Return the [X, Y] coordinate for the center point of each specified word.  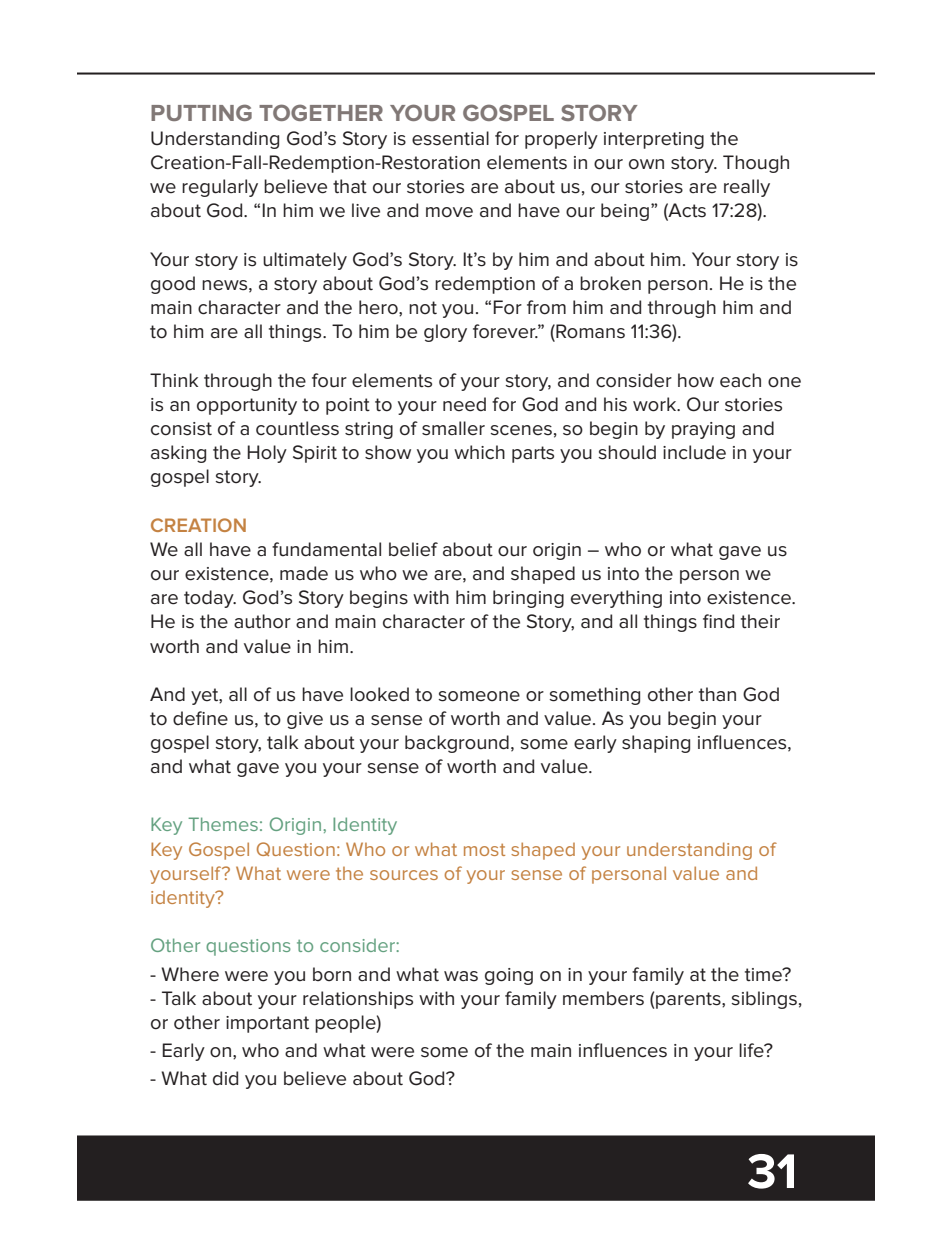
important [267, 1024]
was [461, 976]
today [210, 599]
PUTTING [201, 112]
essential [450, 138]
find [718, 621]
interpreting [654, 140]
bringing [528, 599]
